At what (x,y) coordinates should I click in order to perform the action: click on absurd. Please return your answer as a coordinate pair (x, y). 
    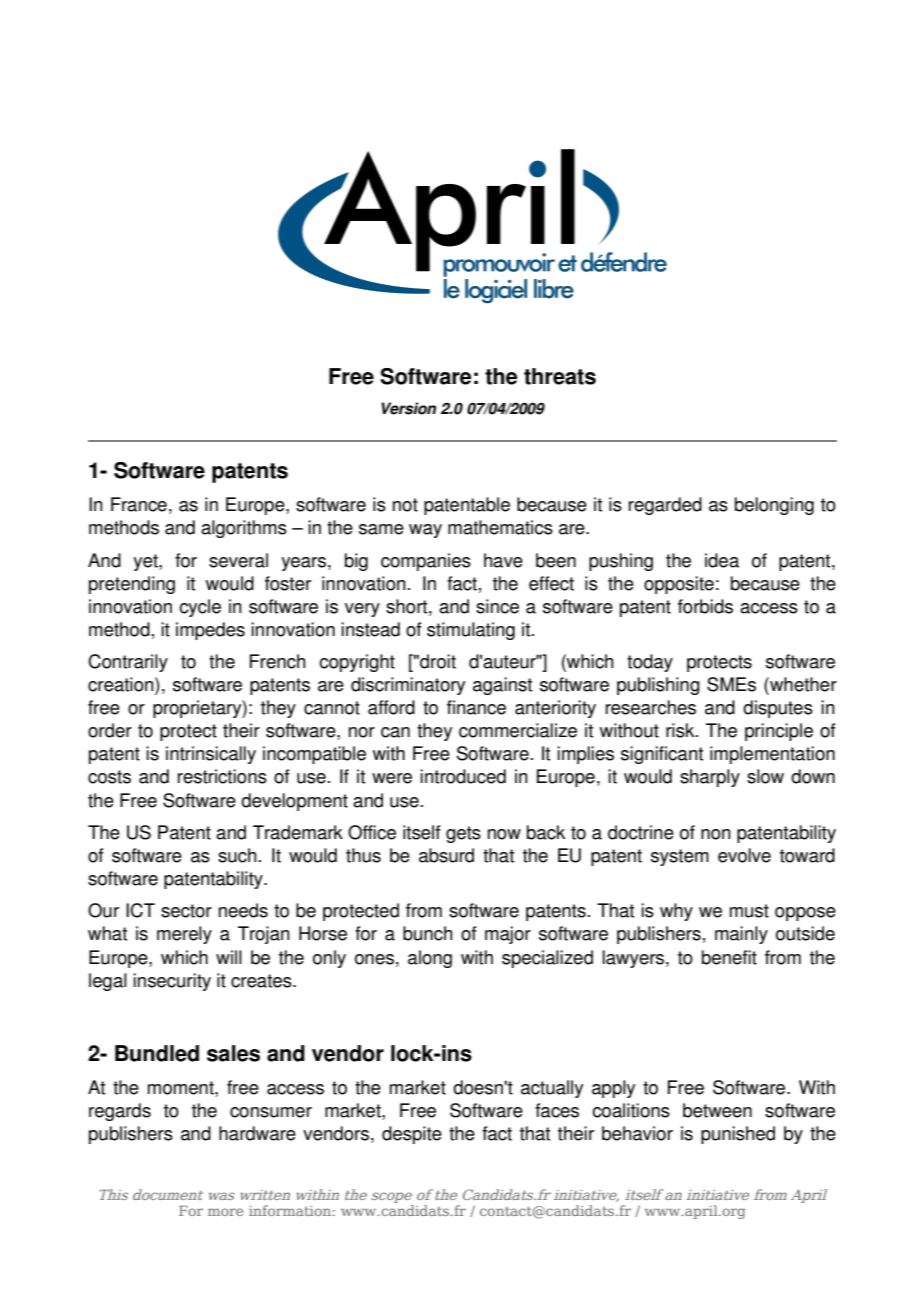
    Looking at the image, I should click on (446, 855).
